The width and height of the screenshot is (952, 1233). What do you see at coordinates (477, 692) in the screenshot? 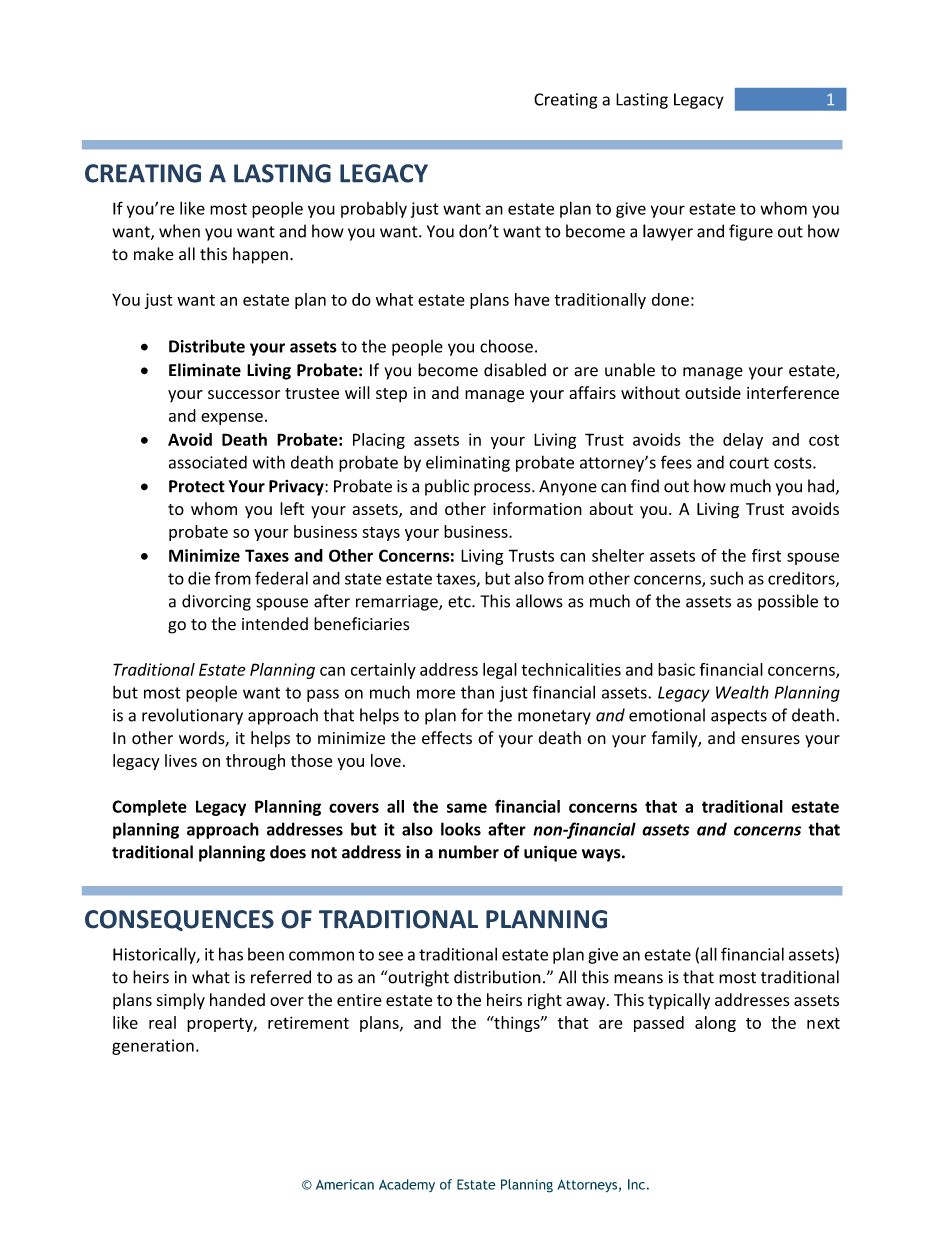
I see `than` at bounding box center [477, 692].
